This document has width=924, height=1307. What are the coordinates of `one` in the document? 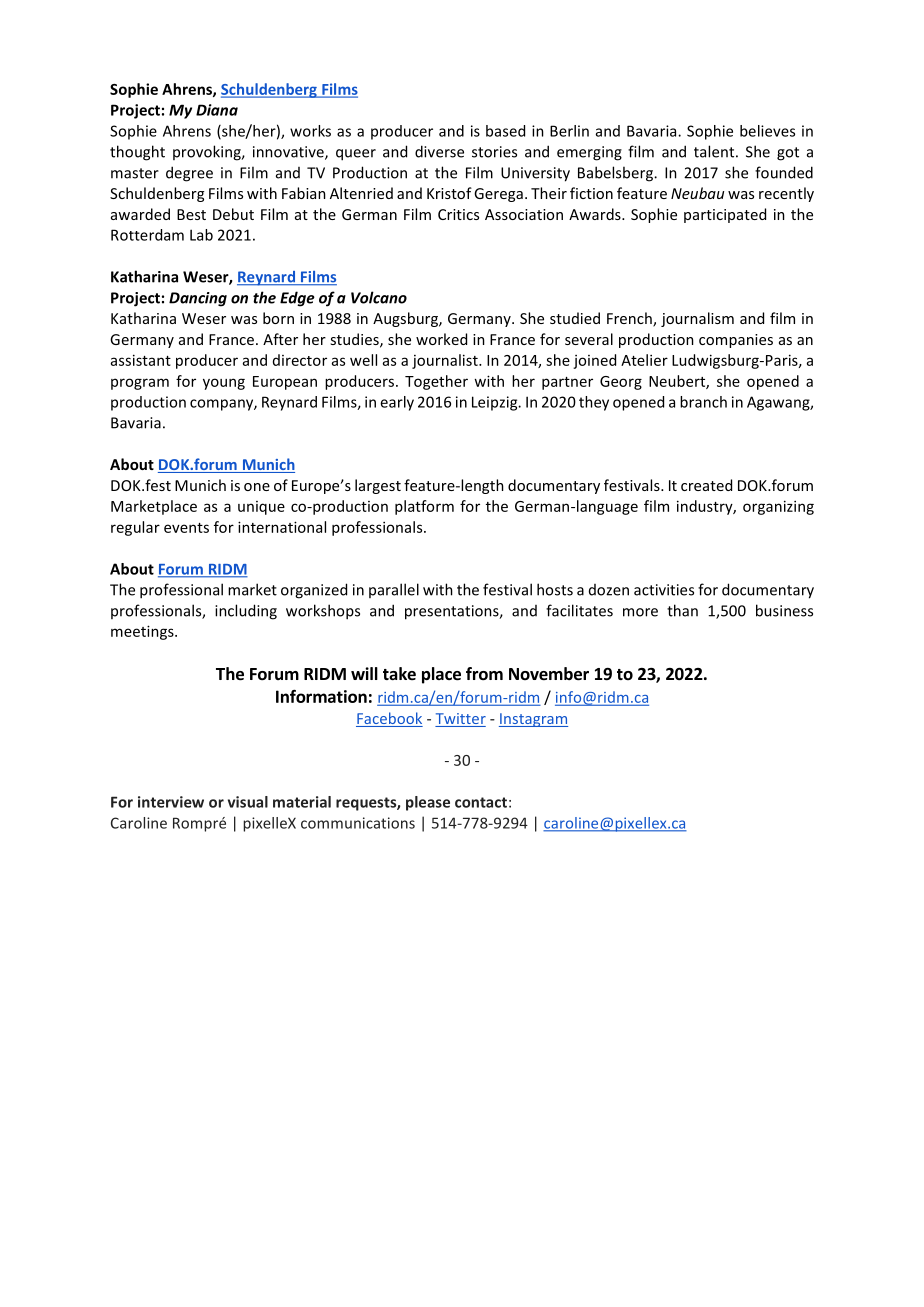 It's located at (257, 487).
